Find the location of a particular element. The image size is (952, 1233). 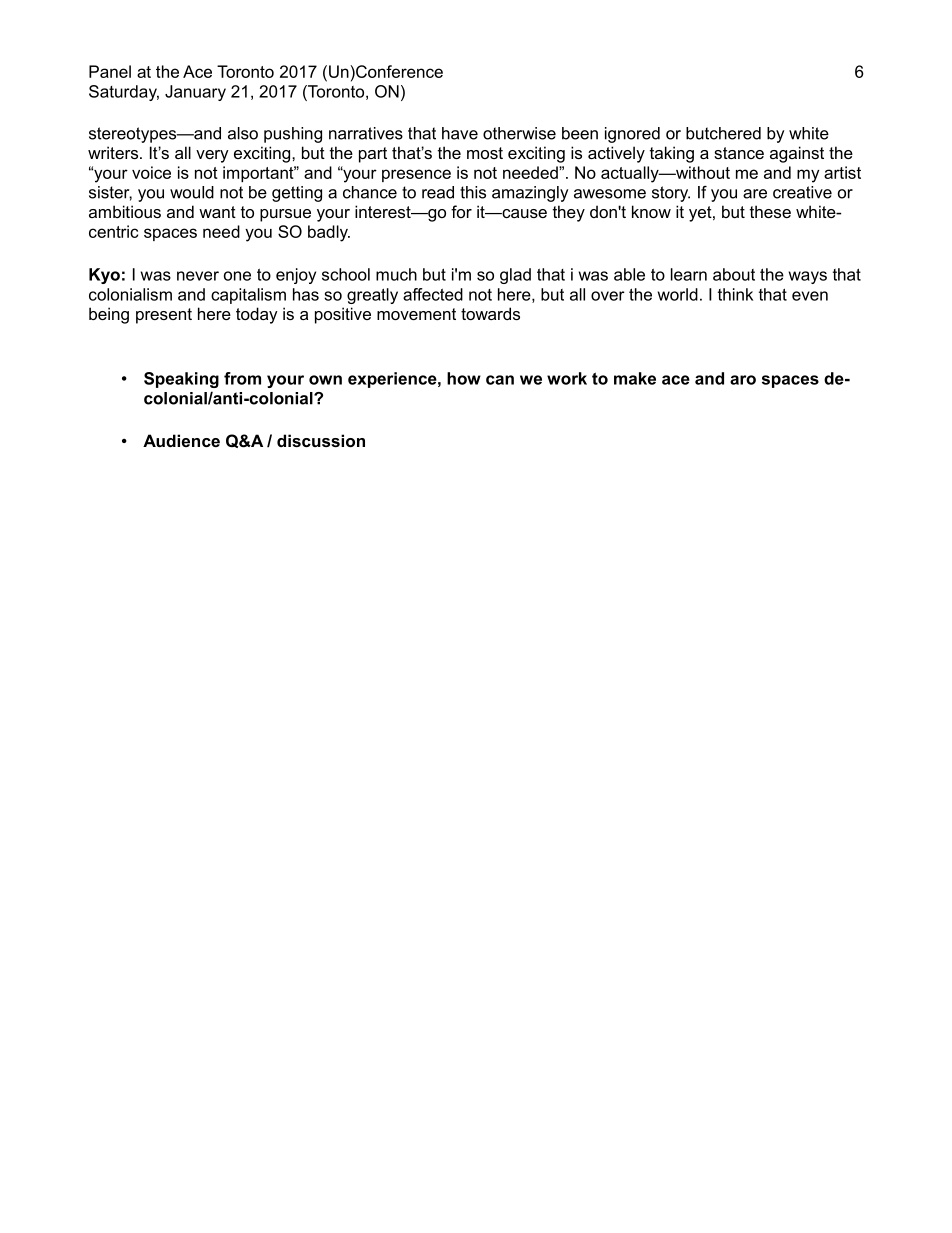

never is located at coordinates (198, 276).
